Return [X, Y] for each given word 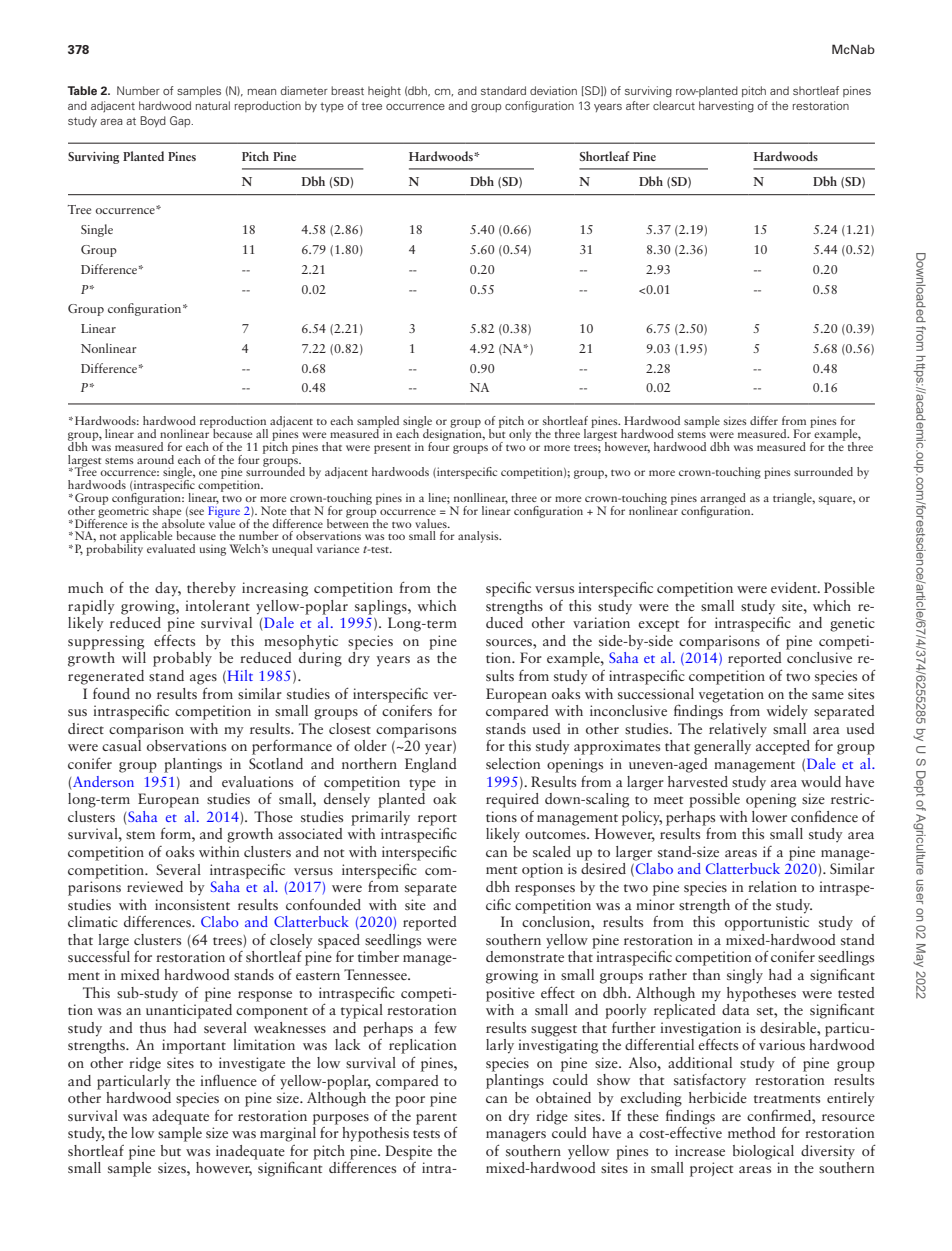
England [431, 765]
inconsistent [192, 904]
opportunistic [767, 923]
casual [121, 745]
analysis [479, 537]
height [384, 92]
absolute [183, 522]
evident [795, 587]
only [520, 435]
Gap [181, 121]
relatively [738, 730]
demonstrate [525, 956]
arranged [723, 500]
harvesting [726, 107]
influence [228, 1080]
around [155, 459]
